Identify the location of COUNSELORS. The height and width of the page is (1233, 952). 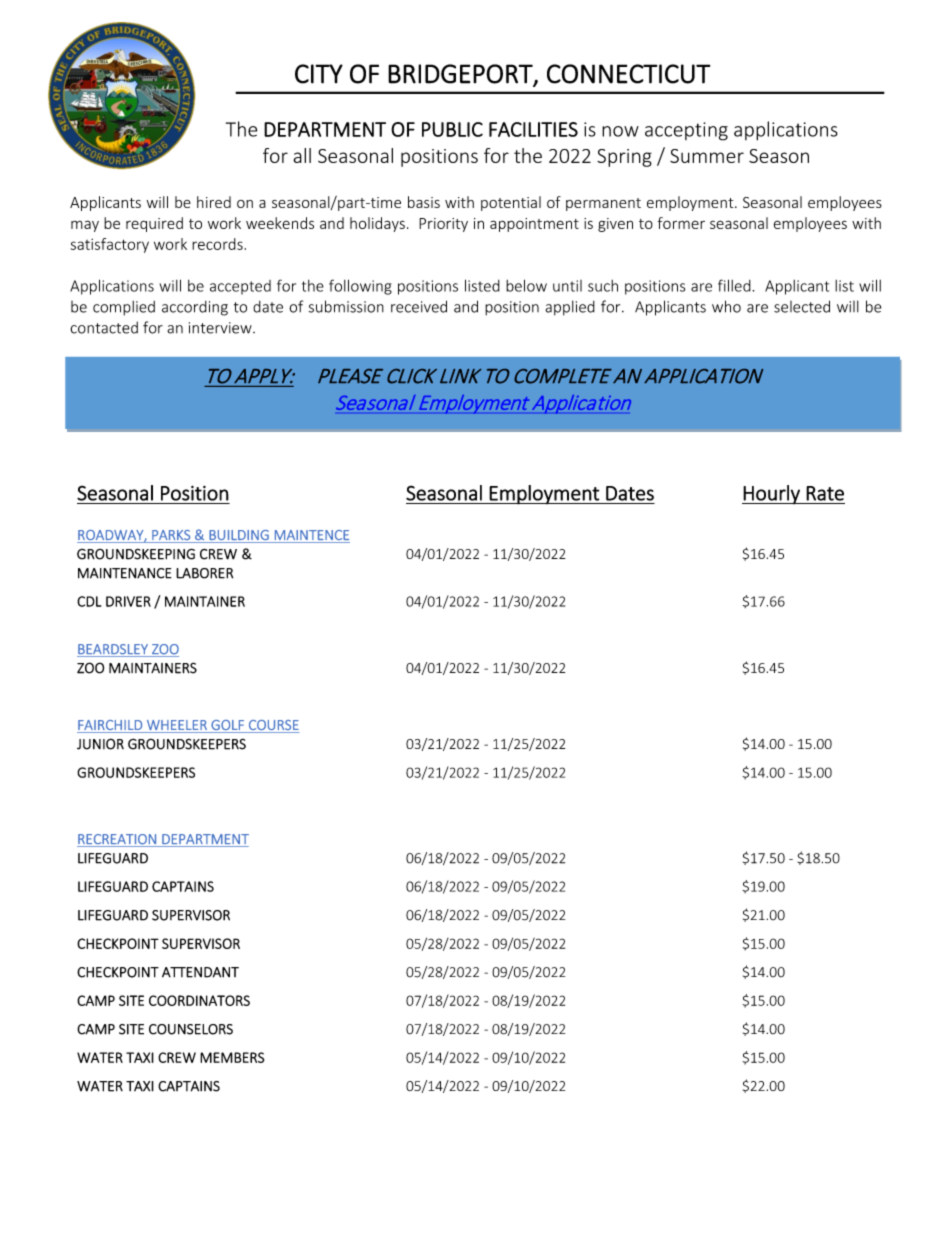
(191, 1029).
